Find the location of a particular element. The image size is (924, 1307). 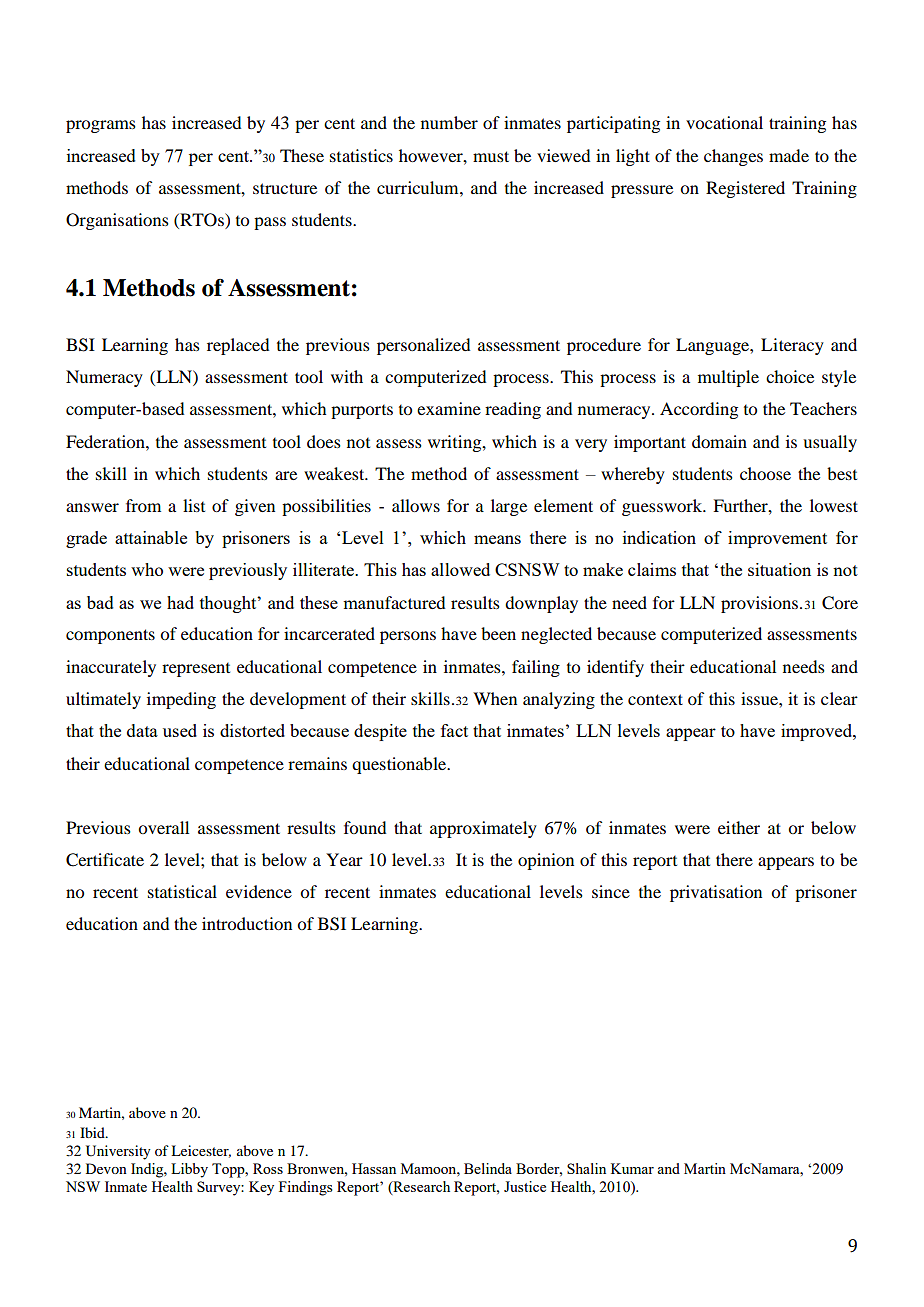

clear is located at coordinates (839, 698).
